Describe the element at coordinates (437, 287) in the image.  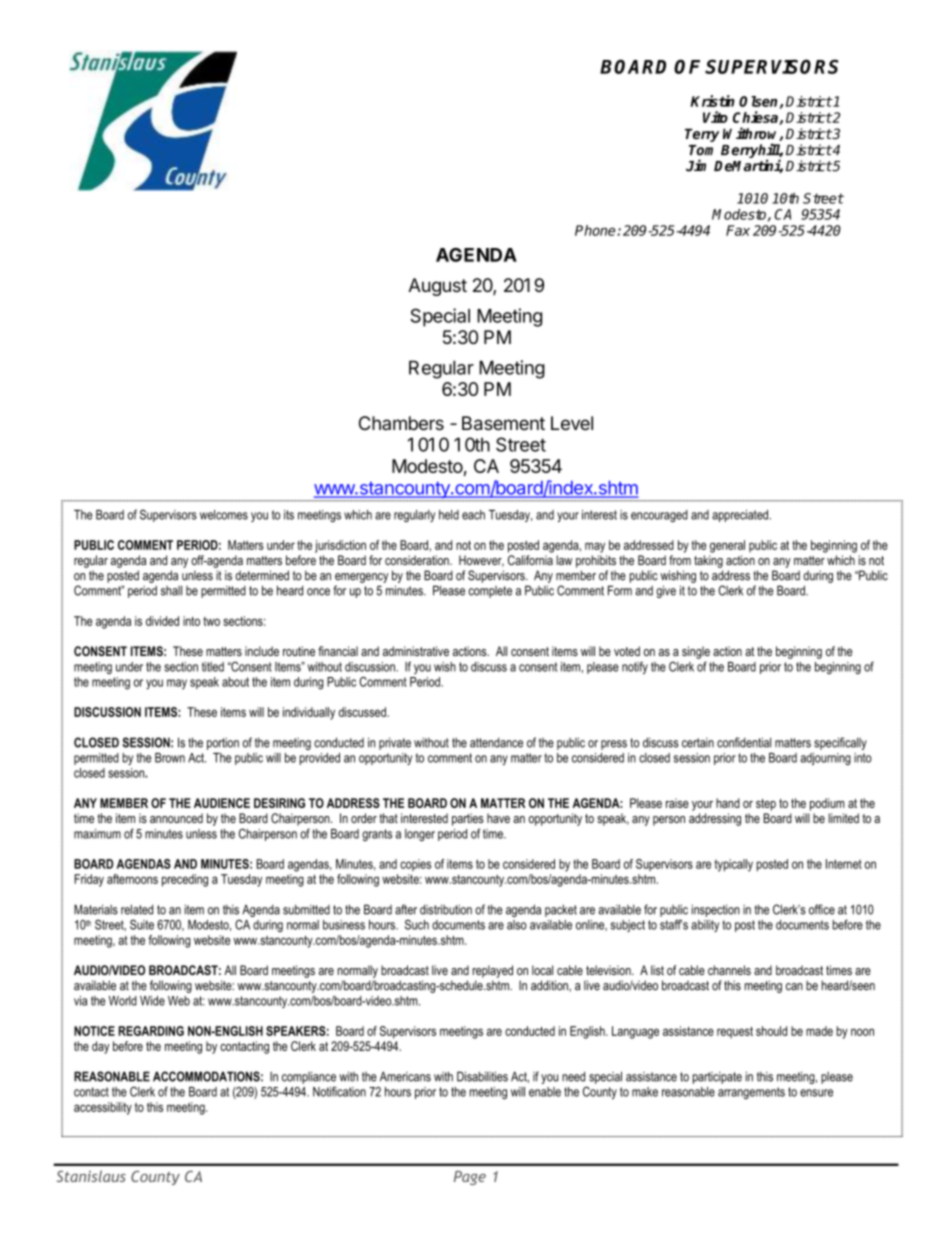
I see `August` at that location.
